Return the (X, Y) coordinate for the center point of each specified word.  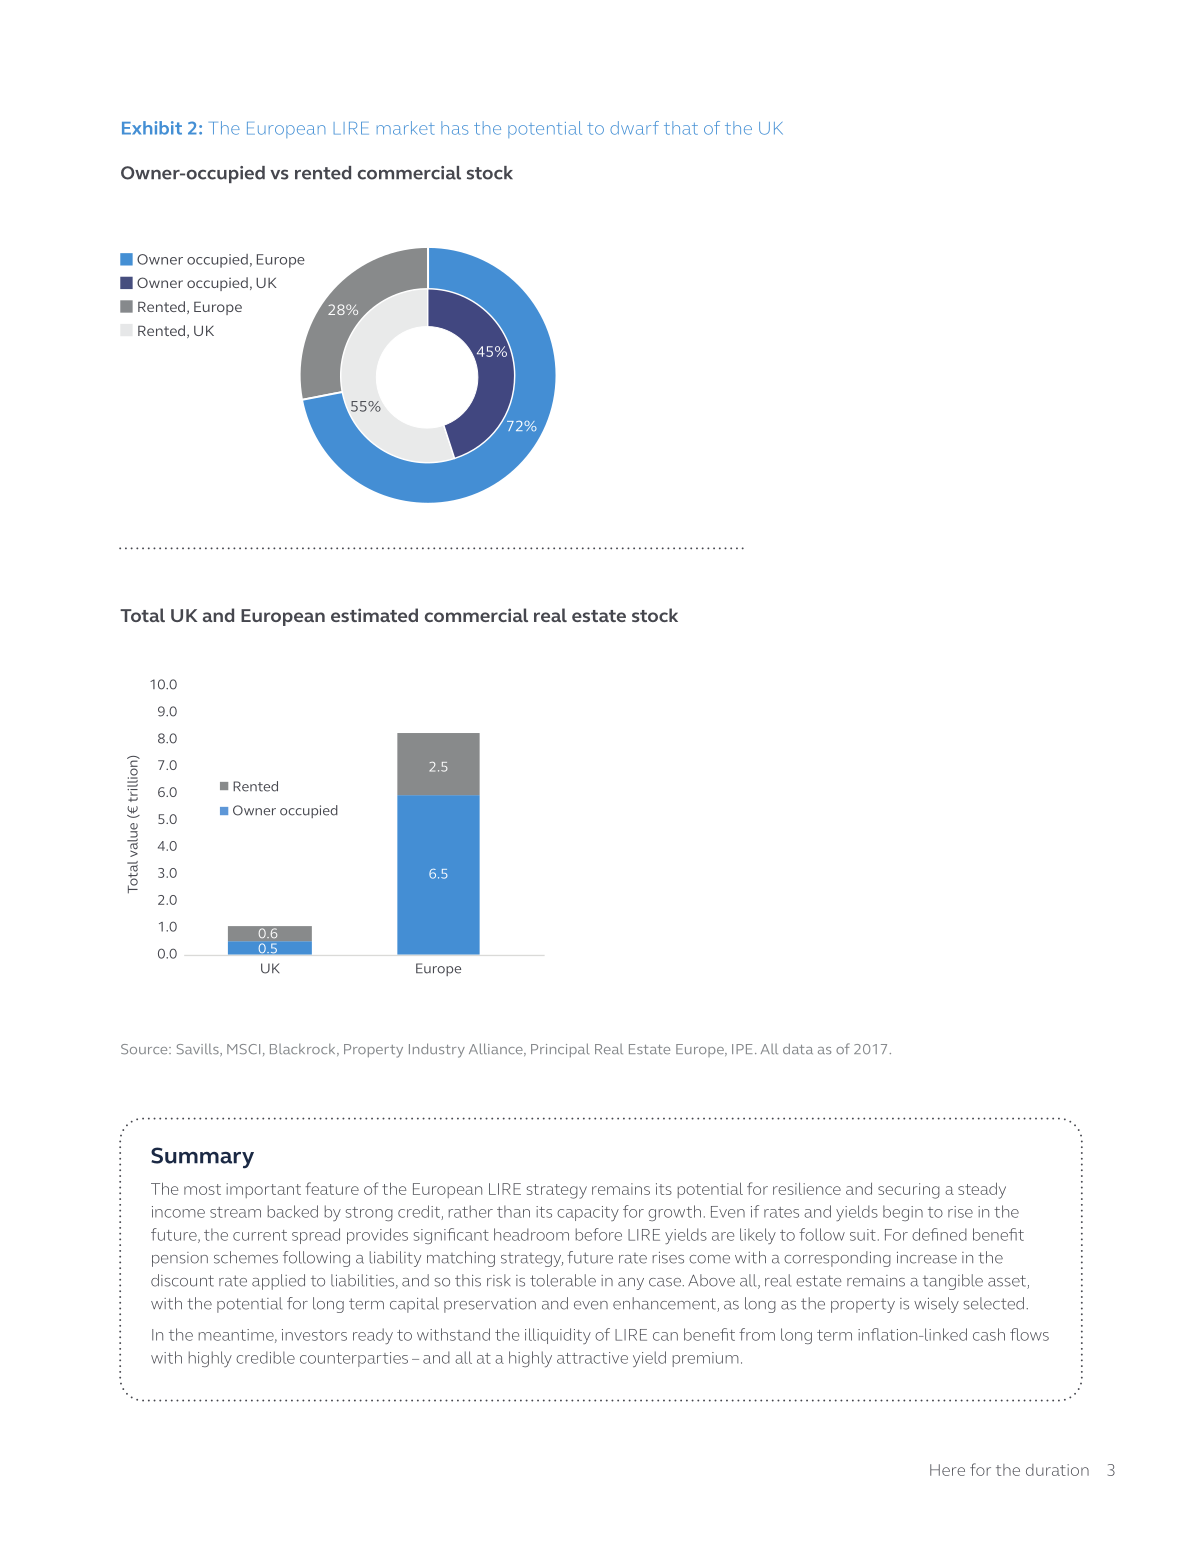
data (798, 1048)
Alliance (497, 1049)
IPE (742, 1049)
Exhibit (152, 128)
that (681, 128)
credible (265, 1357)
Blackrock (304, 1050)
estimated (374, 615)
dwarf (634, 128)
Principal (560, 1050)
